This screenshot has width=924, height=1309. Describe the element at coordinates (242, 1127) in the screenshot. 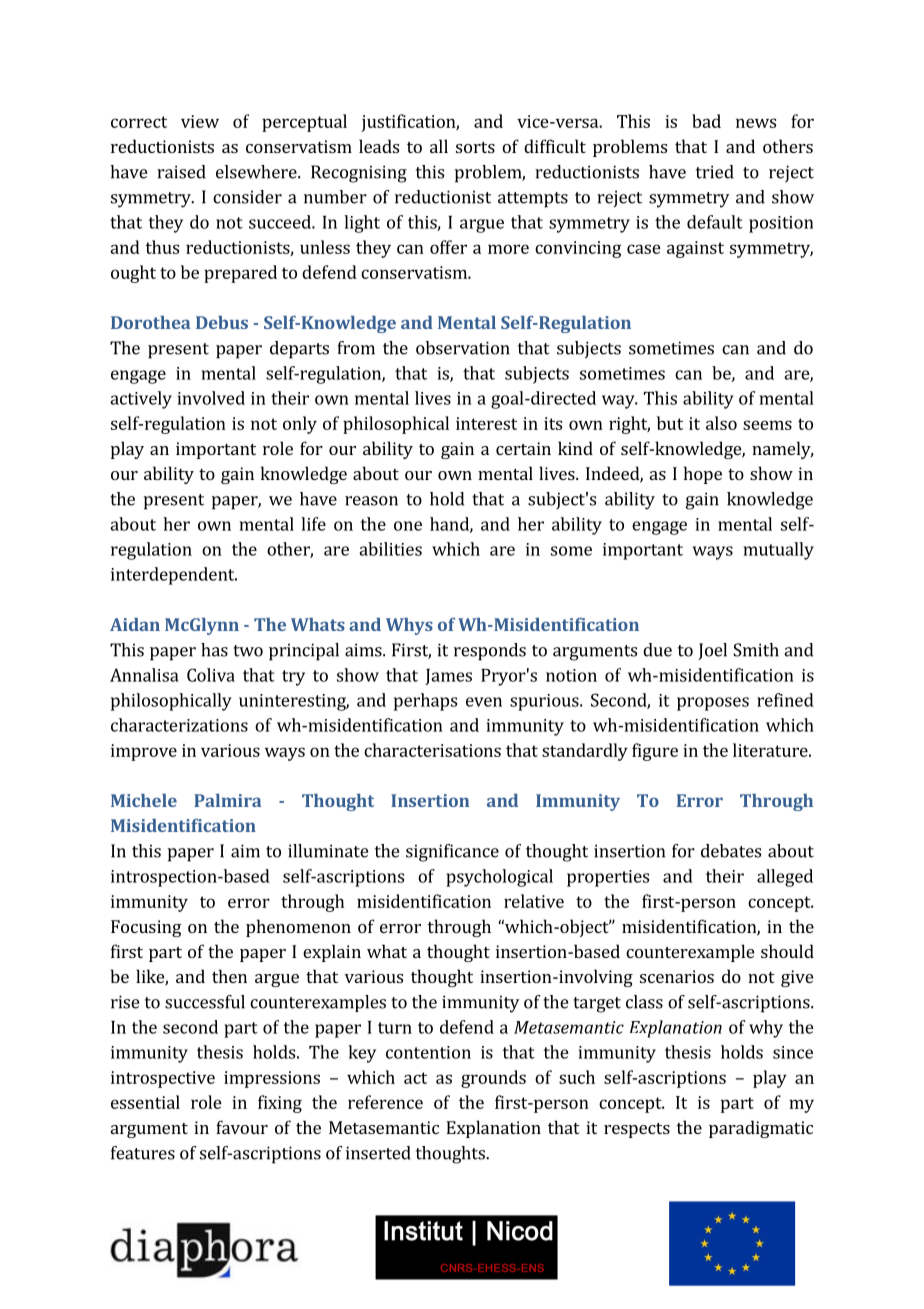

I see `favour` at that location.
